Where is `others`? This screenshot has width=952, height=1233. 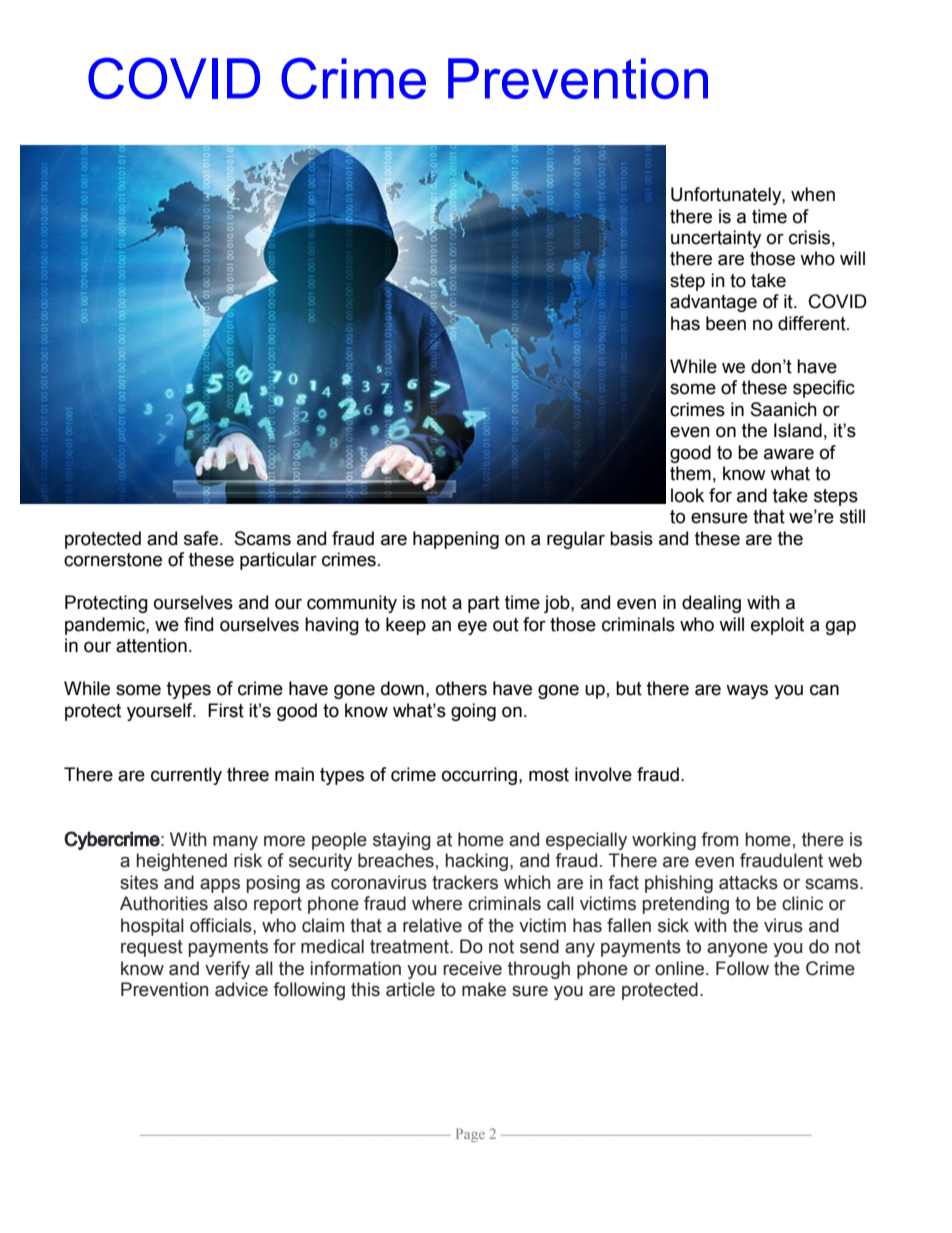 others is located at coordinates (461, 688).
